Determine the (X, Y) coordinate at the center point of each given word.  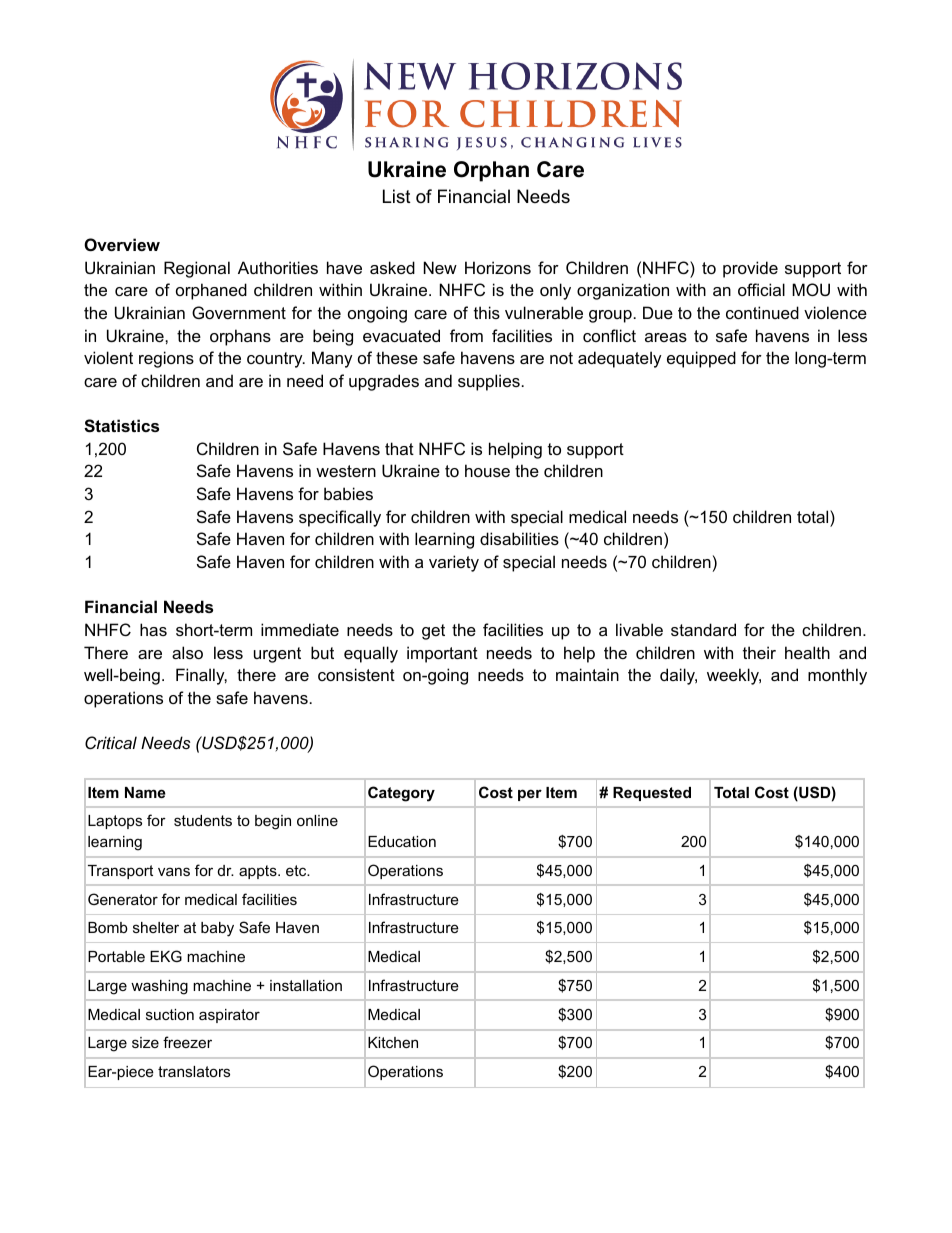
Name (145, 792)
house (487, 470)
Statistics (121, 426)
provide (750, 269)
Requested (652, 794)
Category (401, 794)
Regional (197, 269)
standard (703, 629)
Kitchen (393, 1042)
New (440, 267)
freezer (187, 1042)
